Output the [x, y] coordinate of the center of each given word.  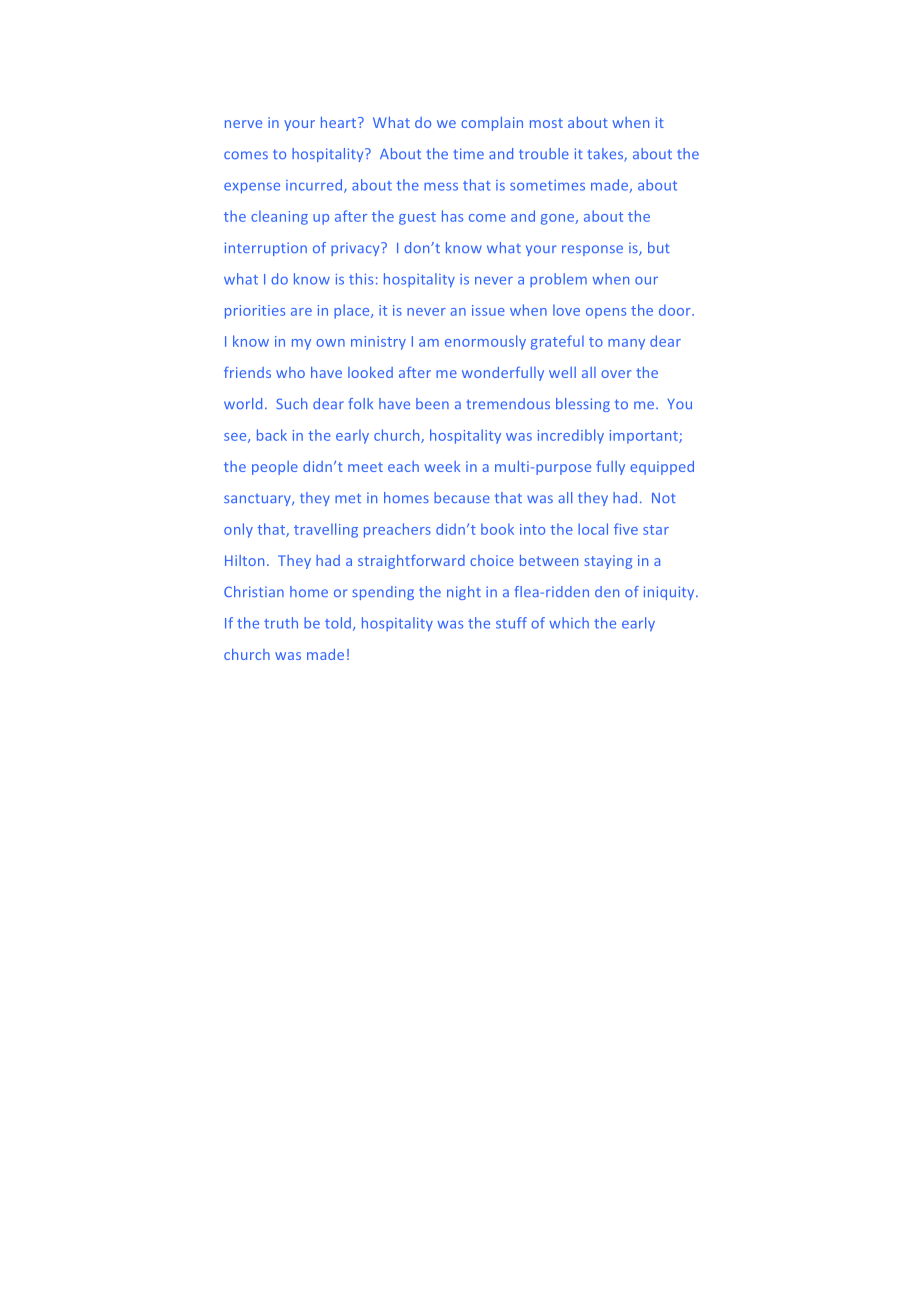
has [452, 216]
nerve [243, 124]
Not [664, 498]
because [462, 497]
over [616, 374]
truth [281, 623]
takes [606, 155]
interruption [266, 249]
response [592, 250]
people [275, 468]
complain [492, 124]
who [290, 372]
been [432, 403]
